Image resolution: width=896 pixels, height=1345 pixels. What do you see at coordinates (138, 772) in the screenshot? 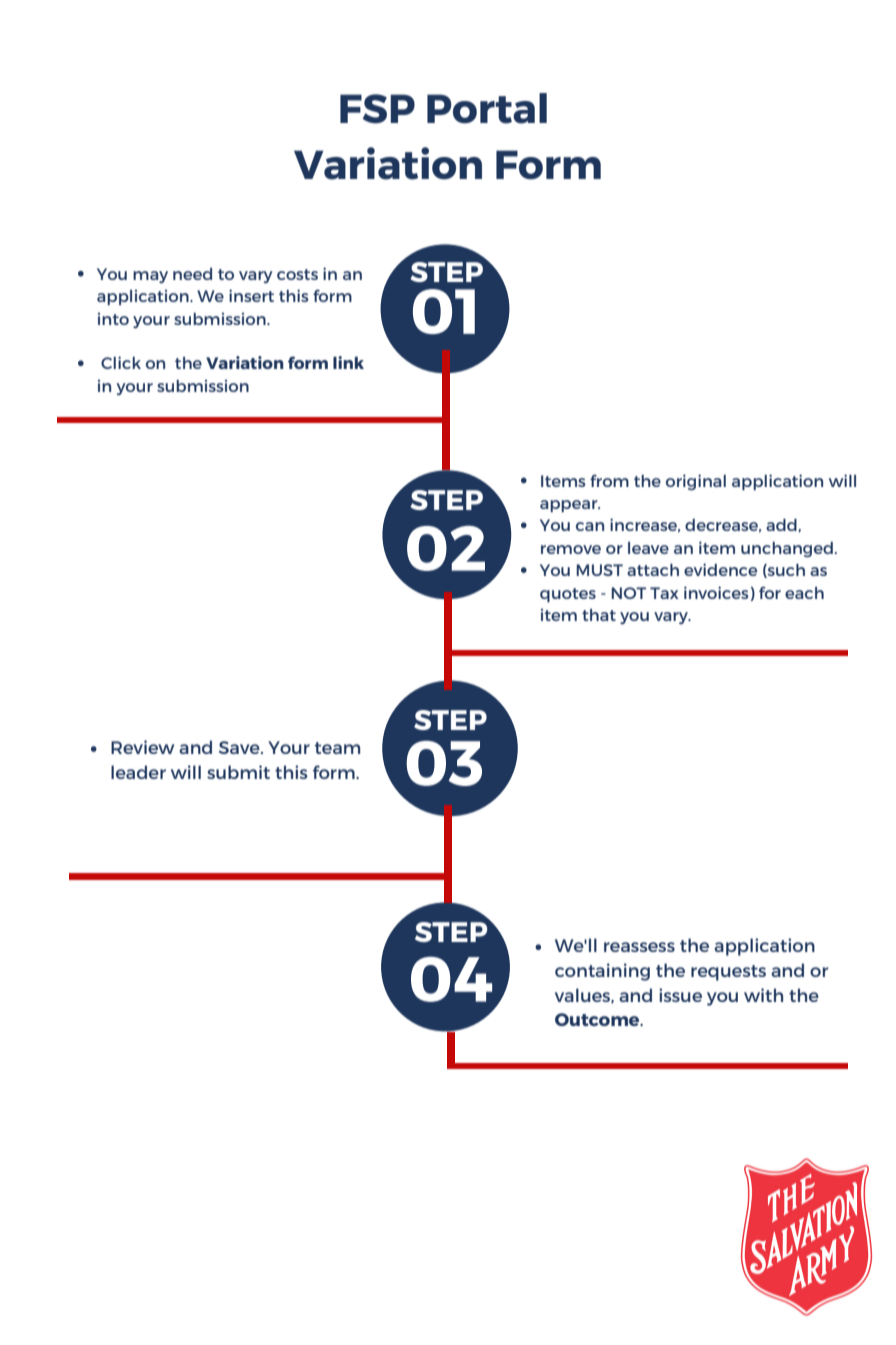
I see `leader` at bounding box center [138, 772].
